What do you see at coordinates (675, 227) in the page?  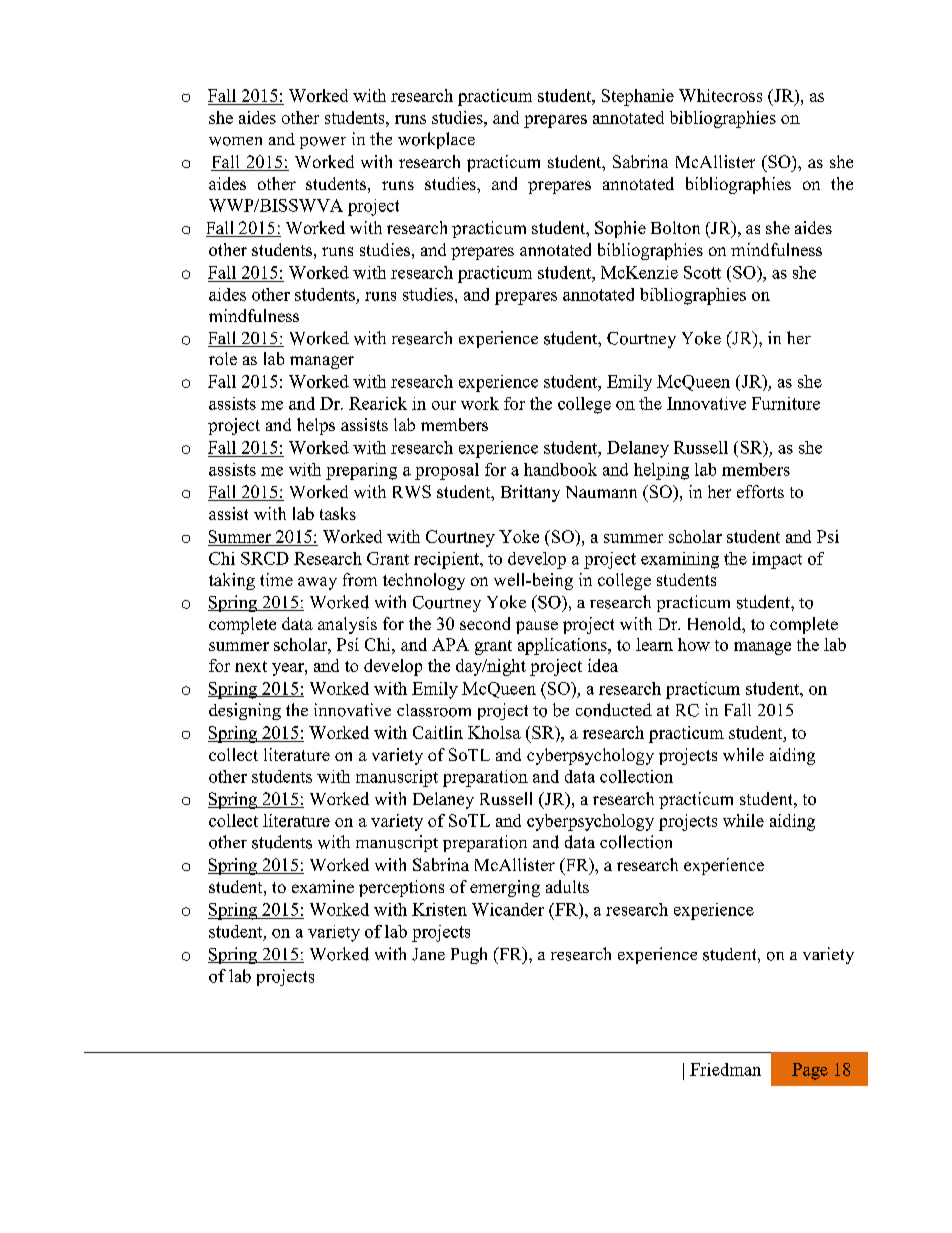 I see `Bolton` at bounding box center [675, 227].
